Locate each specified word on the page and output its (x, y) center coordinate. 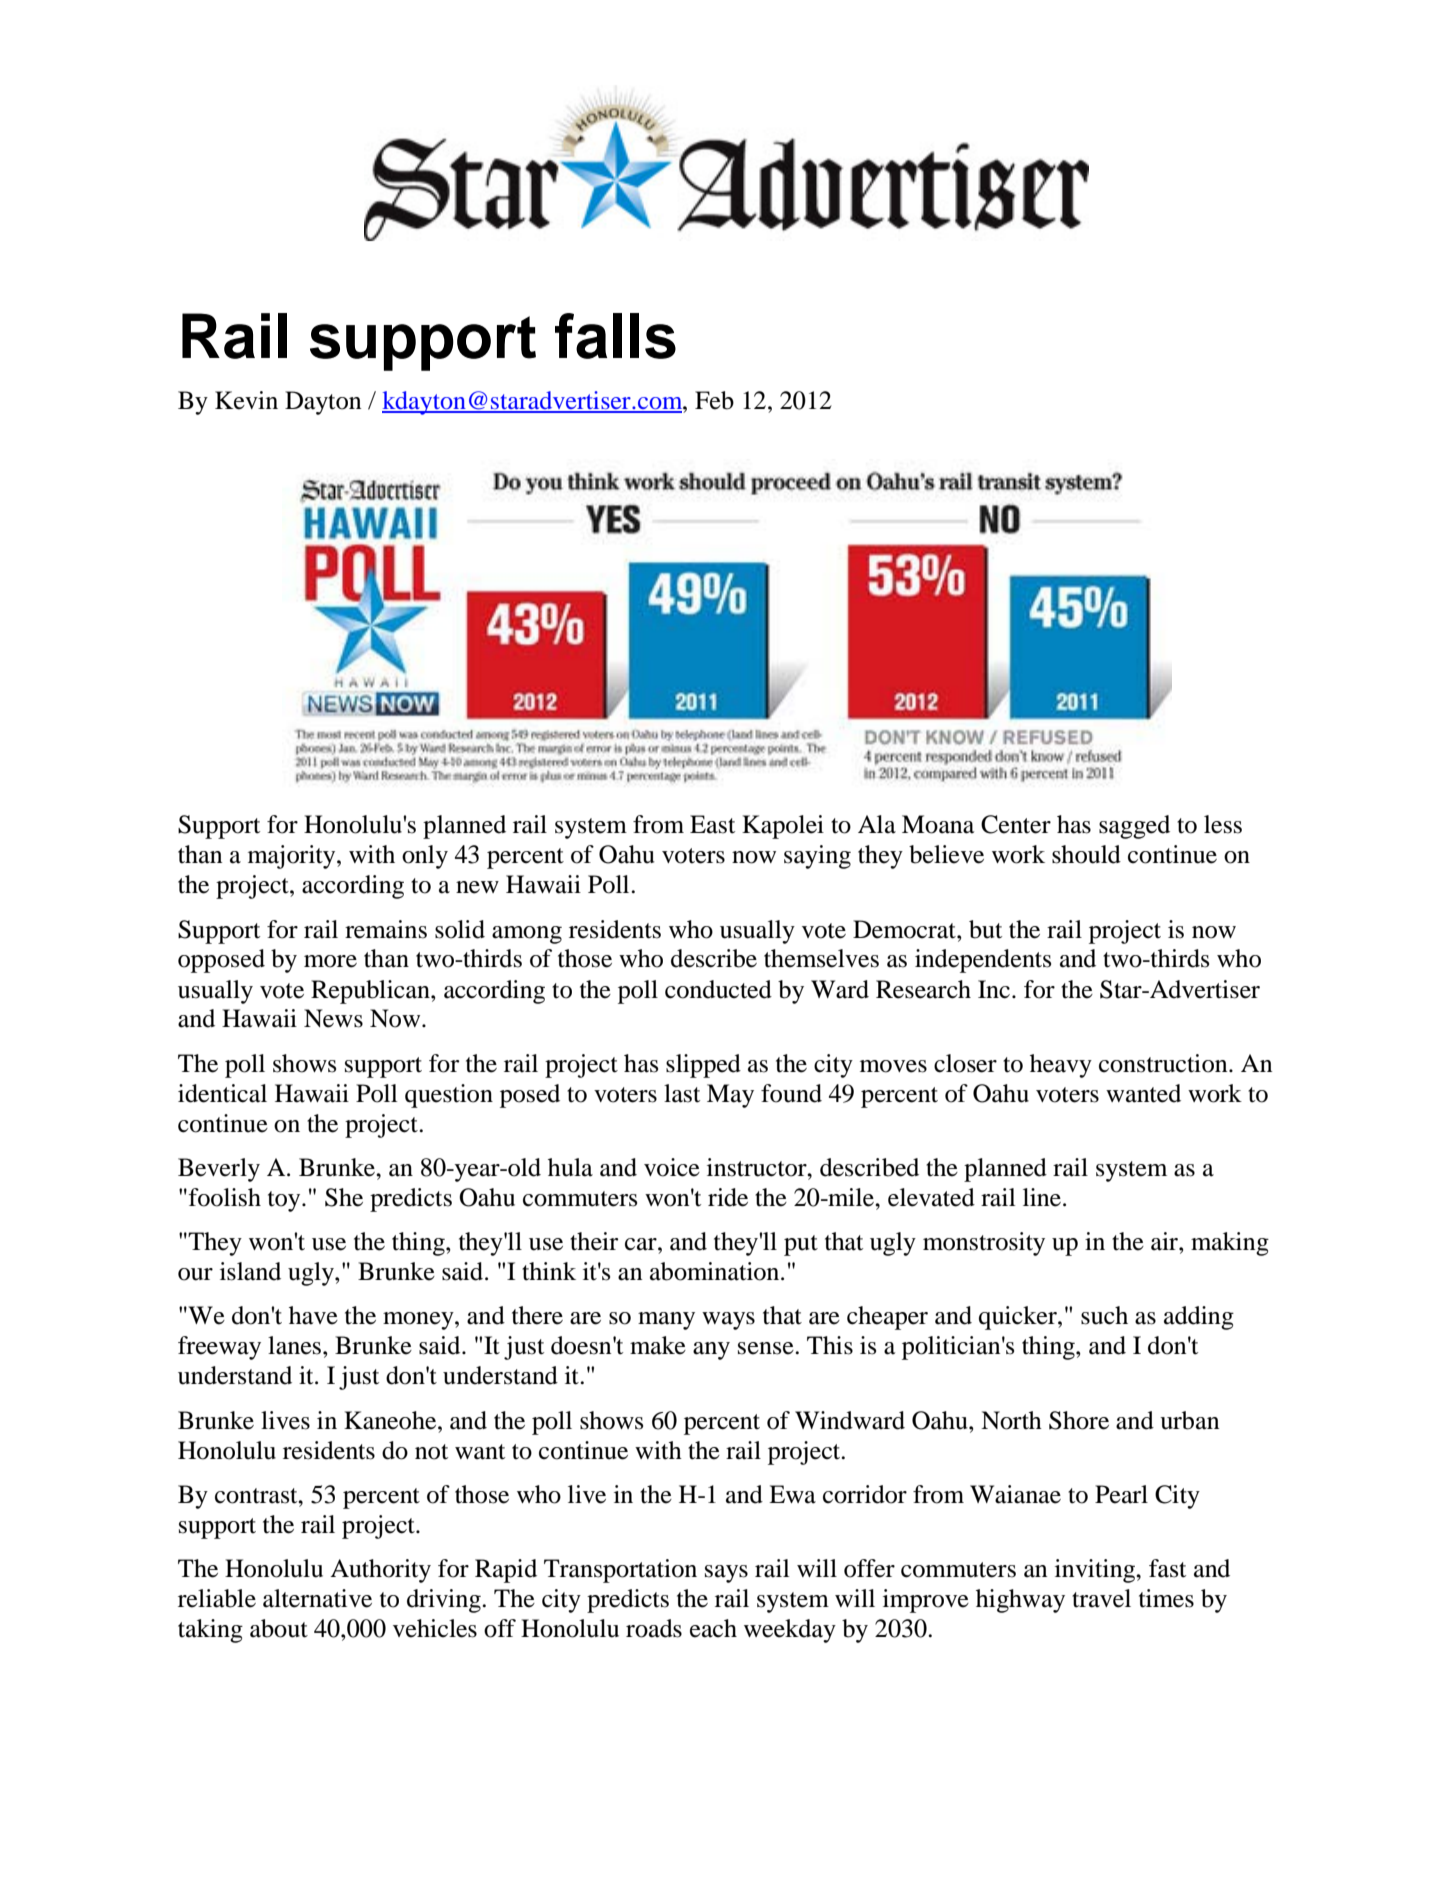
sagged (1134, 827)
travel (1101, 1598)
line (1043, 1197)
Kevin (246, 400)
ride (728, 1197)
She (344, 1197)
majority (293, 857)
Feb (714, 400)
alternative (317, 1598)
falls (615, 336)
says (726, 1574)
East (712, 824)
